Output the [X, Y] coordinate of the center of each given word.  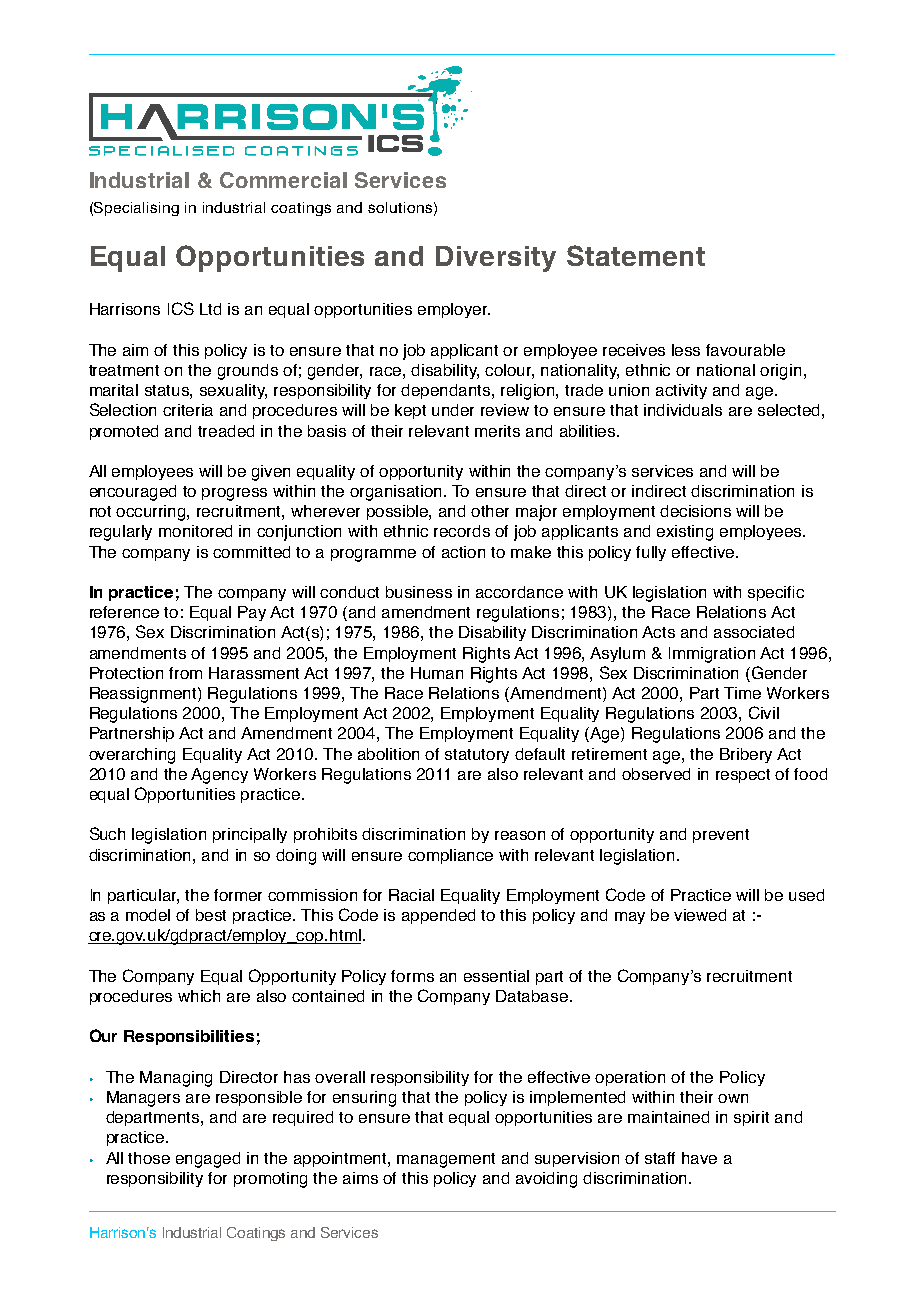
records [462, 531]
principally [250, 835]
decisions [695, 511]
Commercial [283, 180]
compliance [450, 856]
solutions [400, 207]
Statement [636, 255]
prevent [721, 836]
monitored [195, 531]
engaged [208, 1160]
